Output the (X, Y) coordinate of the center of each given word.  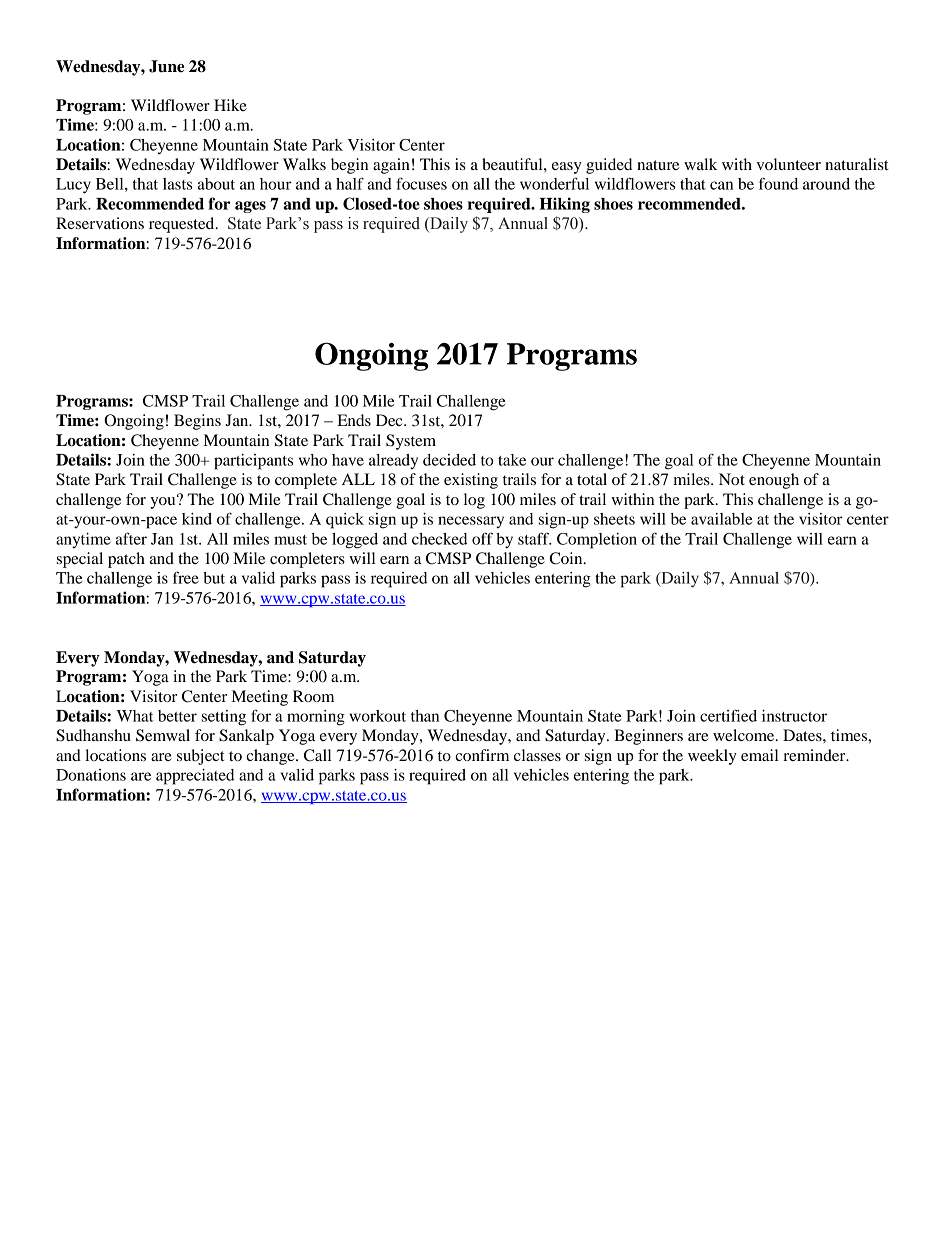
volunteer (788, 164)
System (411, 442)
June (166, 66)
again (391, 166)
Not (732, 479)
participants (253, 462)
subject (200, 757)
